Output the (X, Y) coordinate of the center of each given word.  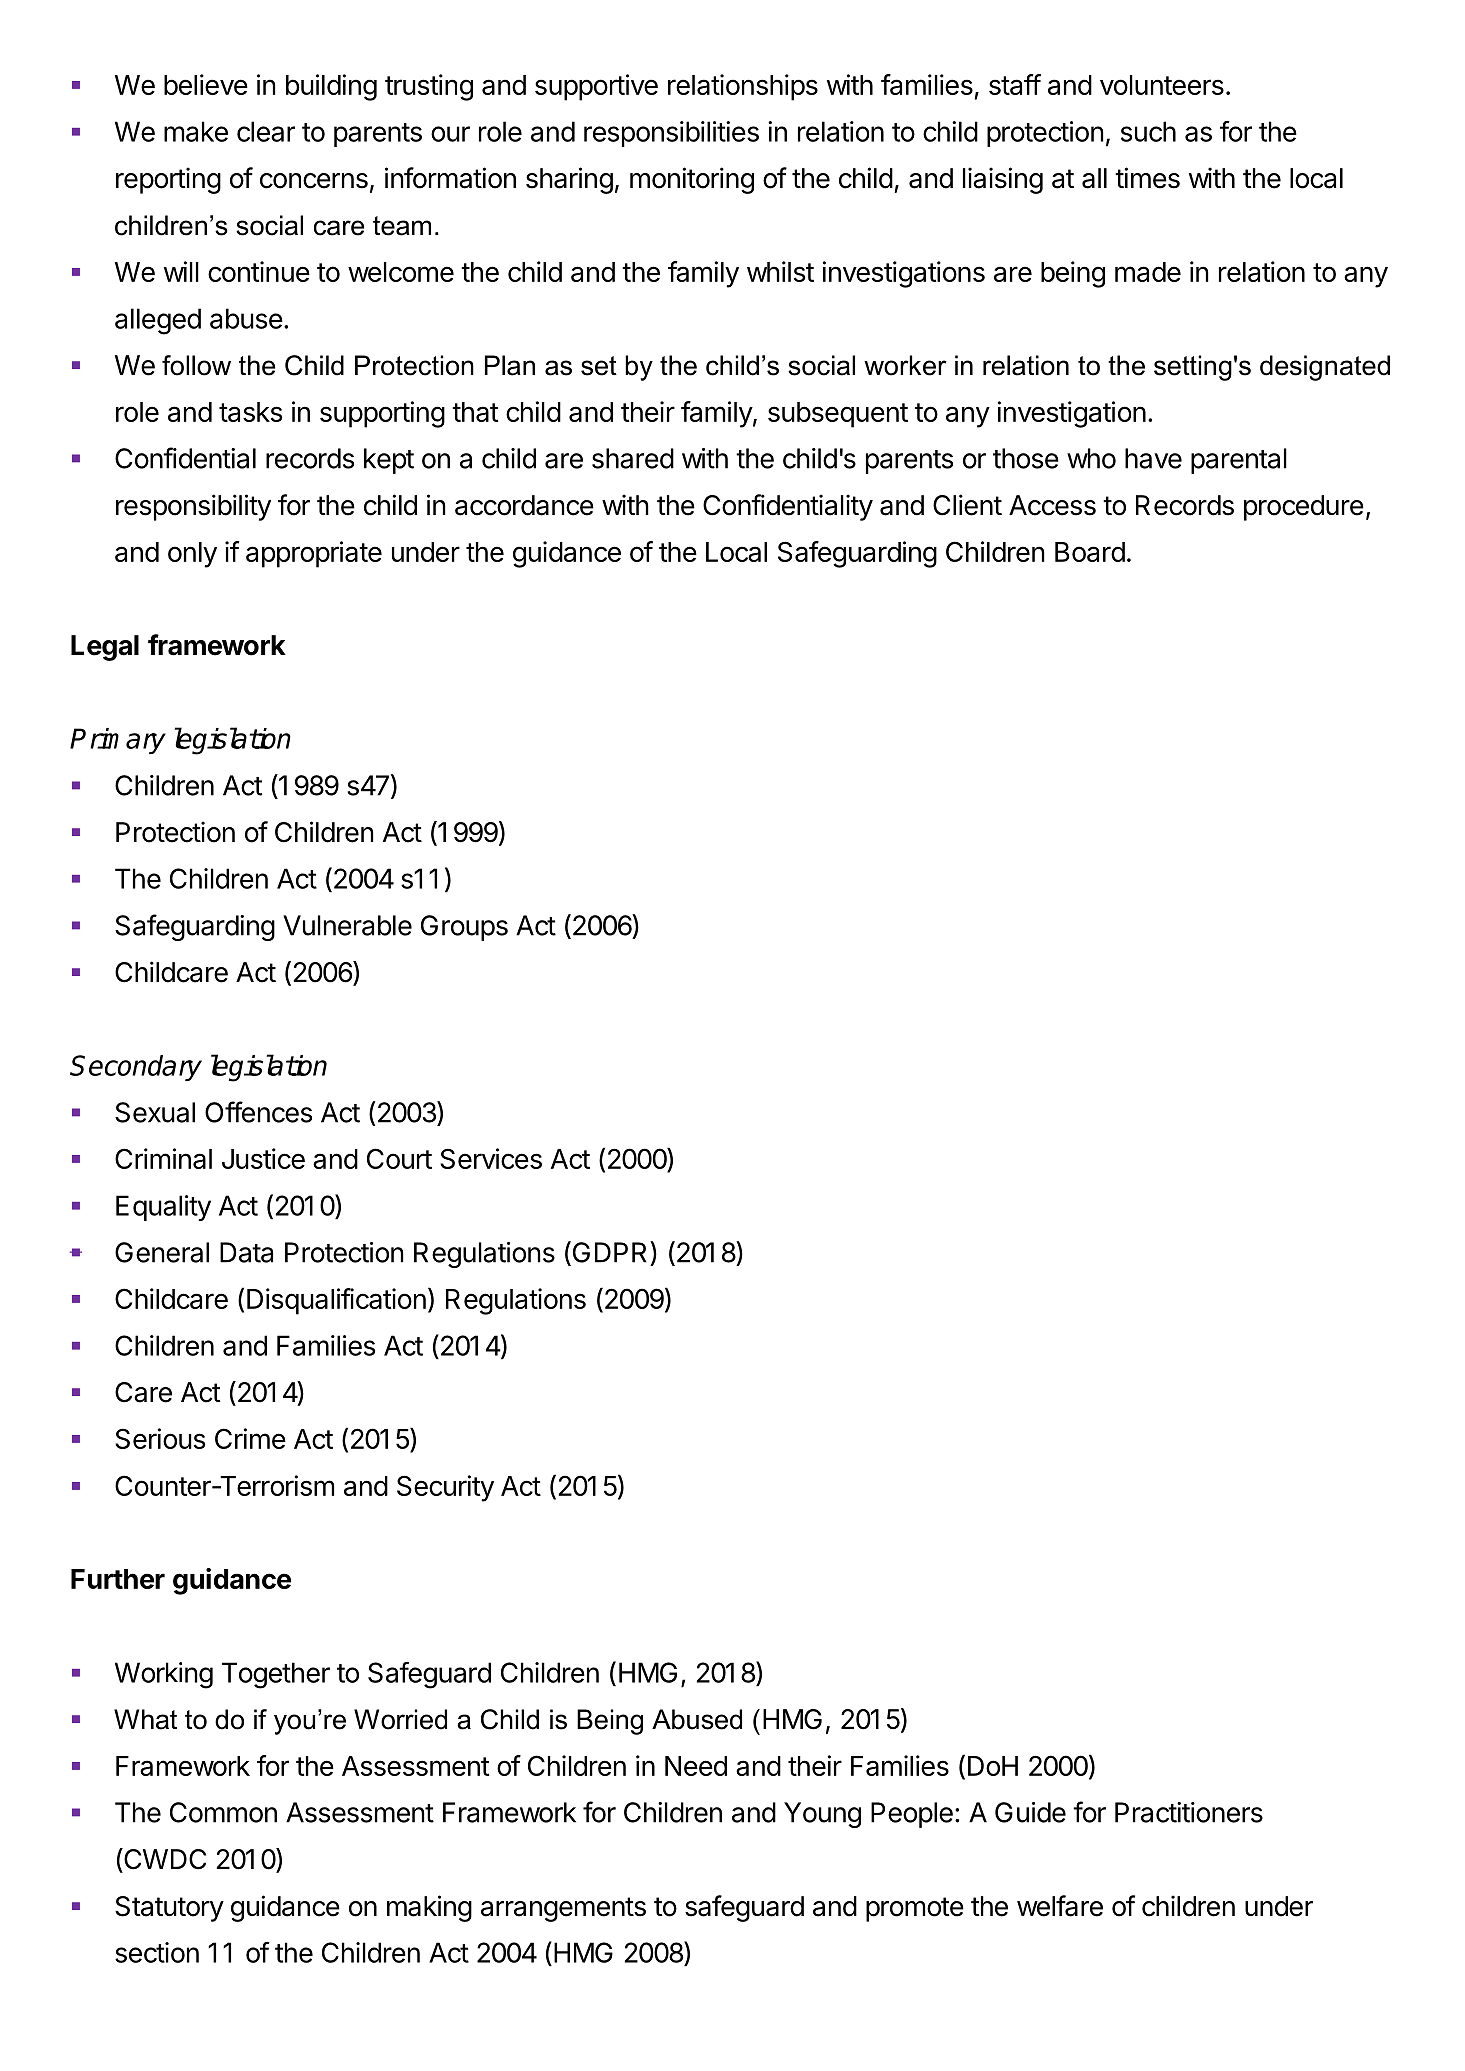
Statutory (169, 1909)
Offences (258, 1112)
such (1148, 131)
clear (266, 131)
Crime (250, 1438)
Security (445, 1488)
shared (633, 458)
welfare (1060, 1906)
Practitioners (1189, 1812)
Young (822, 1815)
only (192, 555)
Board (1090, 552)
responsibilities (671, 134)
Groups (464, 928)
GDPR (610, 1253)
